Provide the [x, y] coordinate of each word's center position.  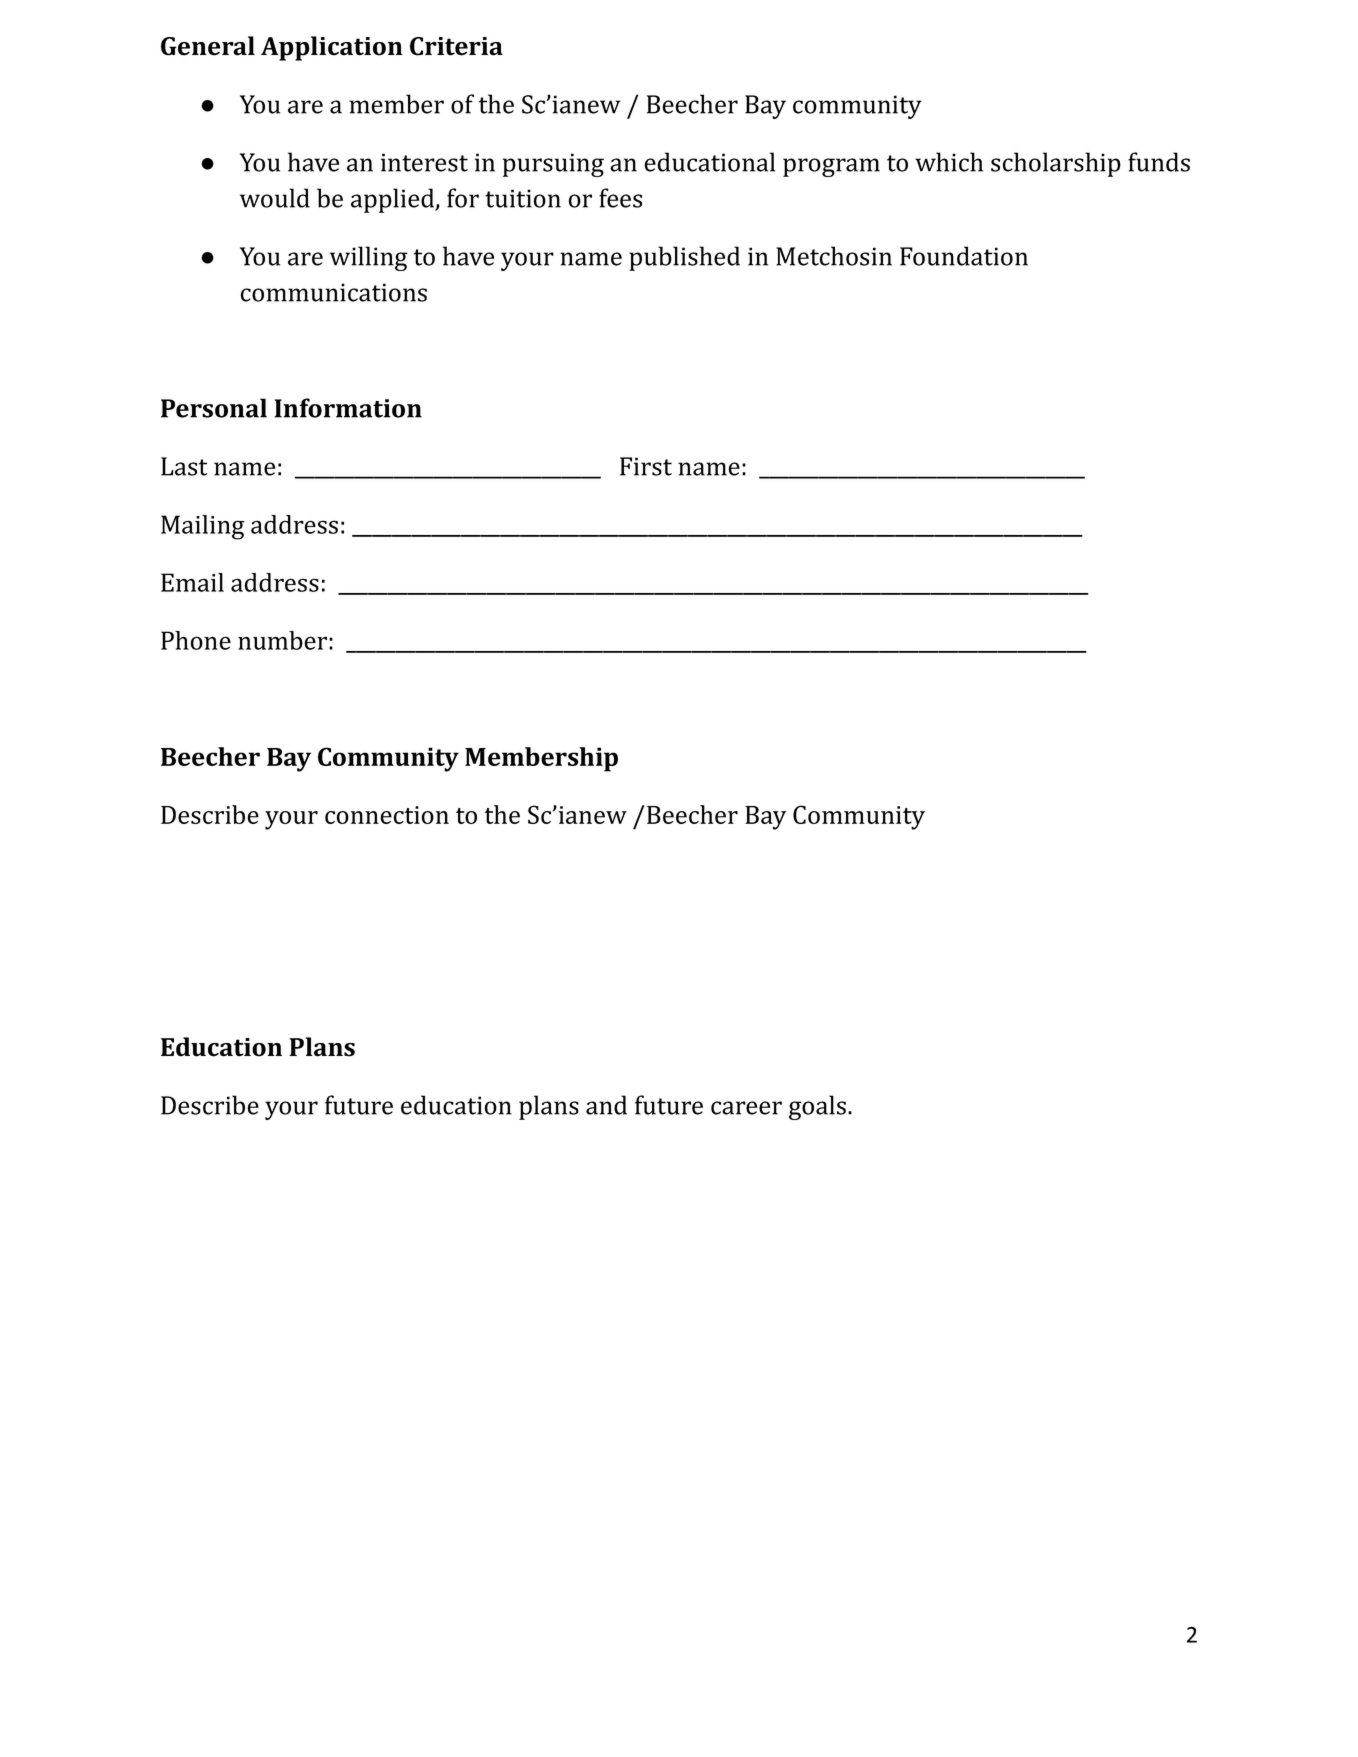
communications [333, 292]
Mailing [203, 527]
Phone [196, 640]
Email [192, 582]
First [646, 466]
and [606, 1105]
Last [184, 466]
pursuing [553, 165]
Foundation [964, 256]
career [746, 1108]
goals [817, 1107]
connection [387, 815]
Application [332, 48]
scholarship [1056, 164]
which [949, 162]
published [684, 258]
